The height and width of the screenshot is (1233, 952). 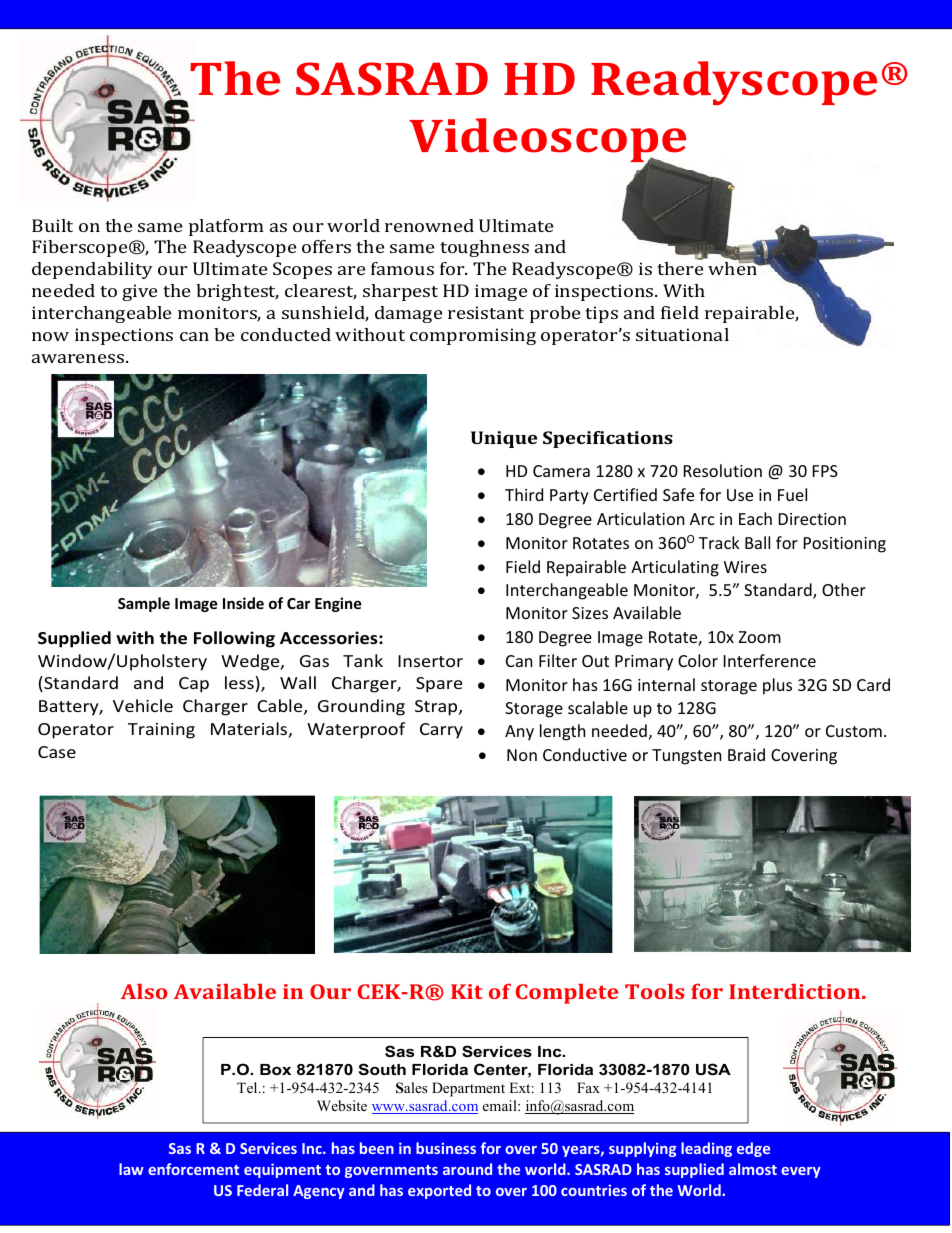 I want to click on Spare, so click(x=439, y=685).
